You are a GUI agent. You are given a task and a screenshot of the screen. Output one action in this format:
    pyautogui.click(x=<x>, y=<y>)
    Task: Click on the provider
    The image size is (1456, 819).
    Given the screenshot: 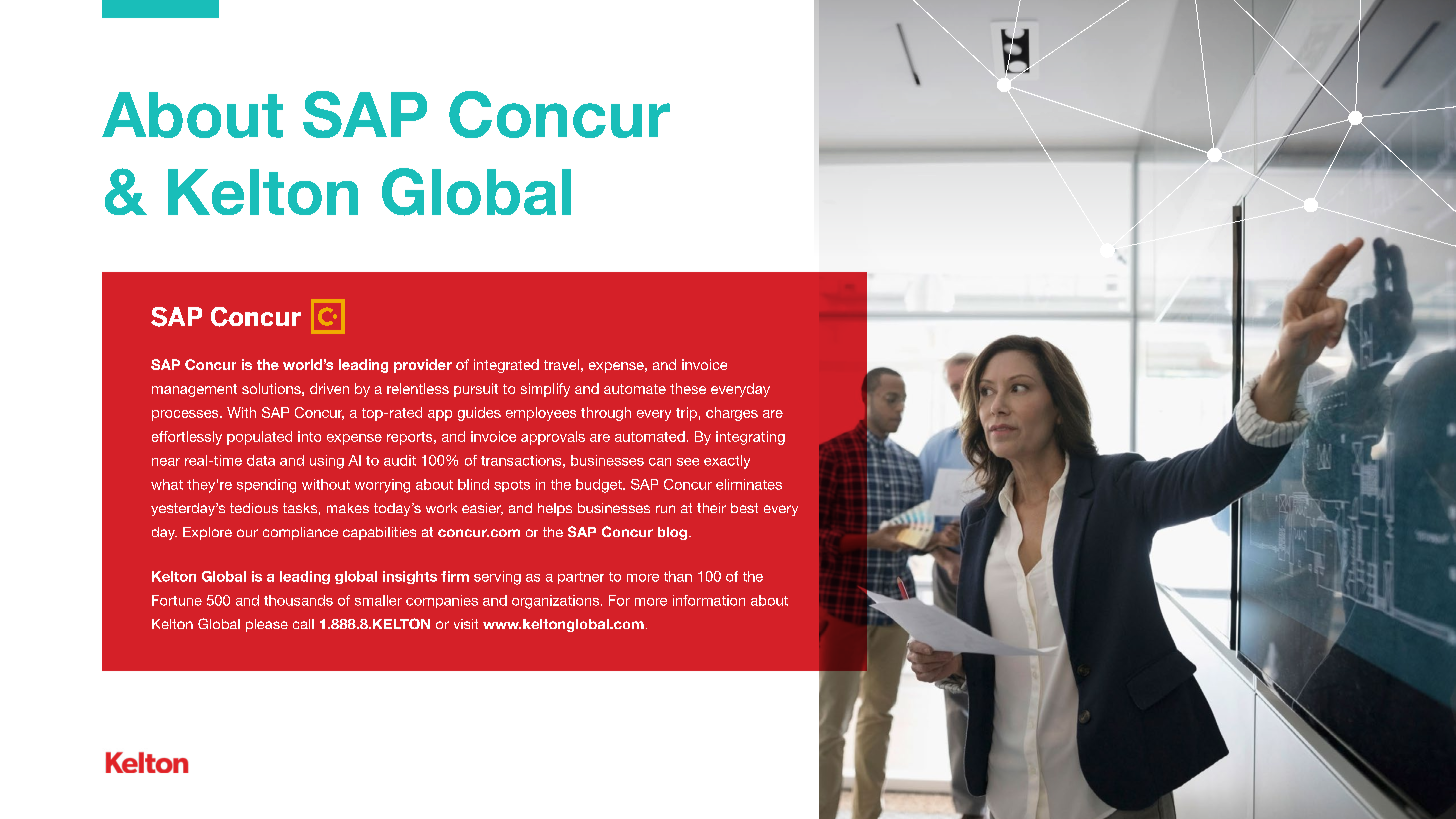 What is the action you would take?
    pyautogui.click(x=423, y=366)
